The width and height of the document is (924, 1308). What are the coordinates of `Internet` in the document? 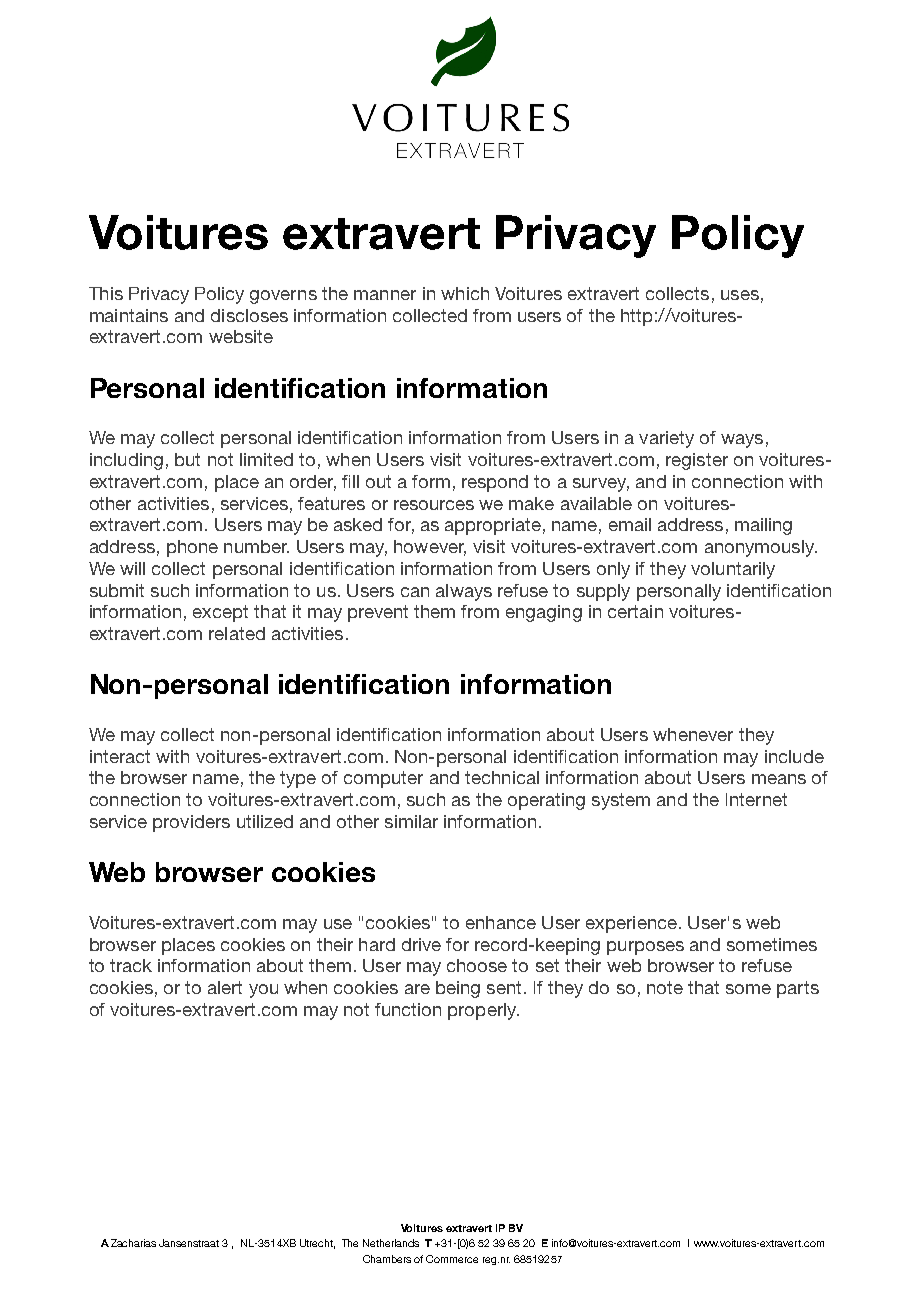 It's located at (756, 799).
